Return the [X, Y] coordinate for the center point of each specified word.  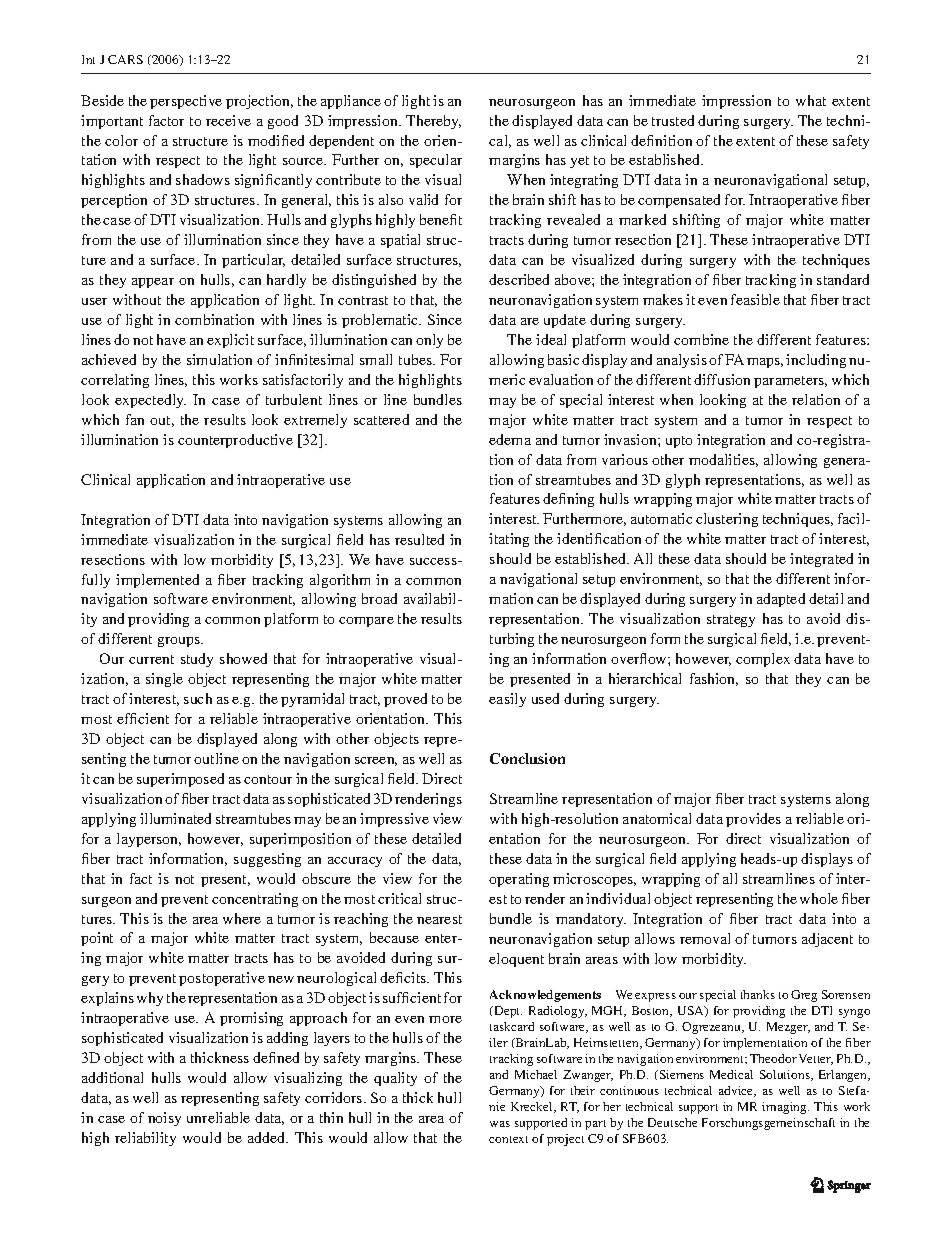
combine [701, 339]
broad [379, 598]
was [500, 1124]
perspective [186, 102]
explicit [230, 341]
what [811, 100]
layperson [149, 840]
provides [753, 820]
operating [519, 880]
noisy [164, 1119]
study [197, 660]
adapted [781, 600]
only [429, 341]
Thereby [433, 122]
